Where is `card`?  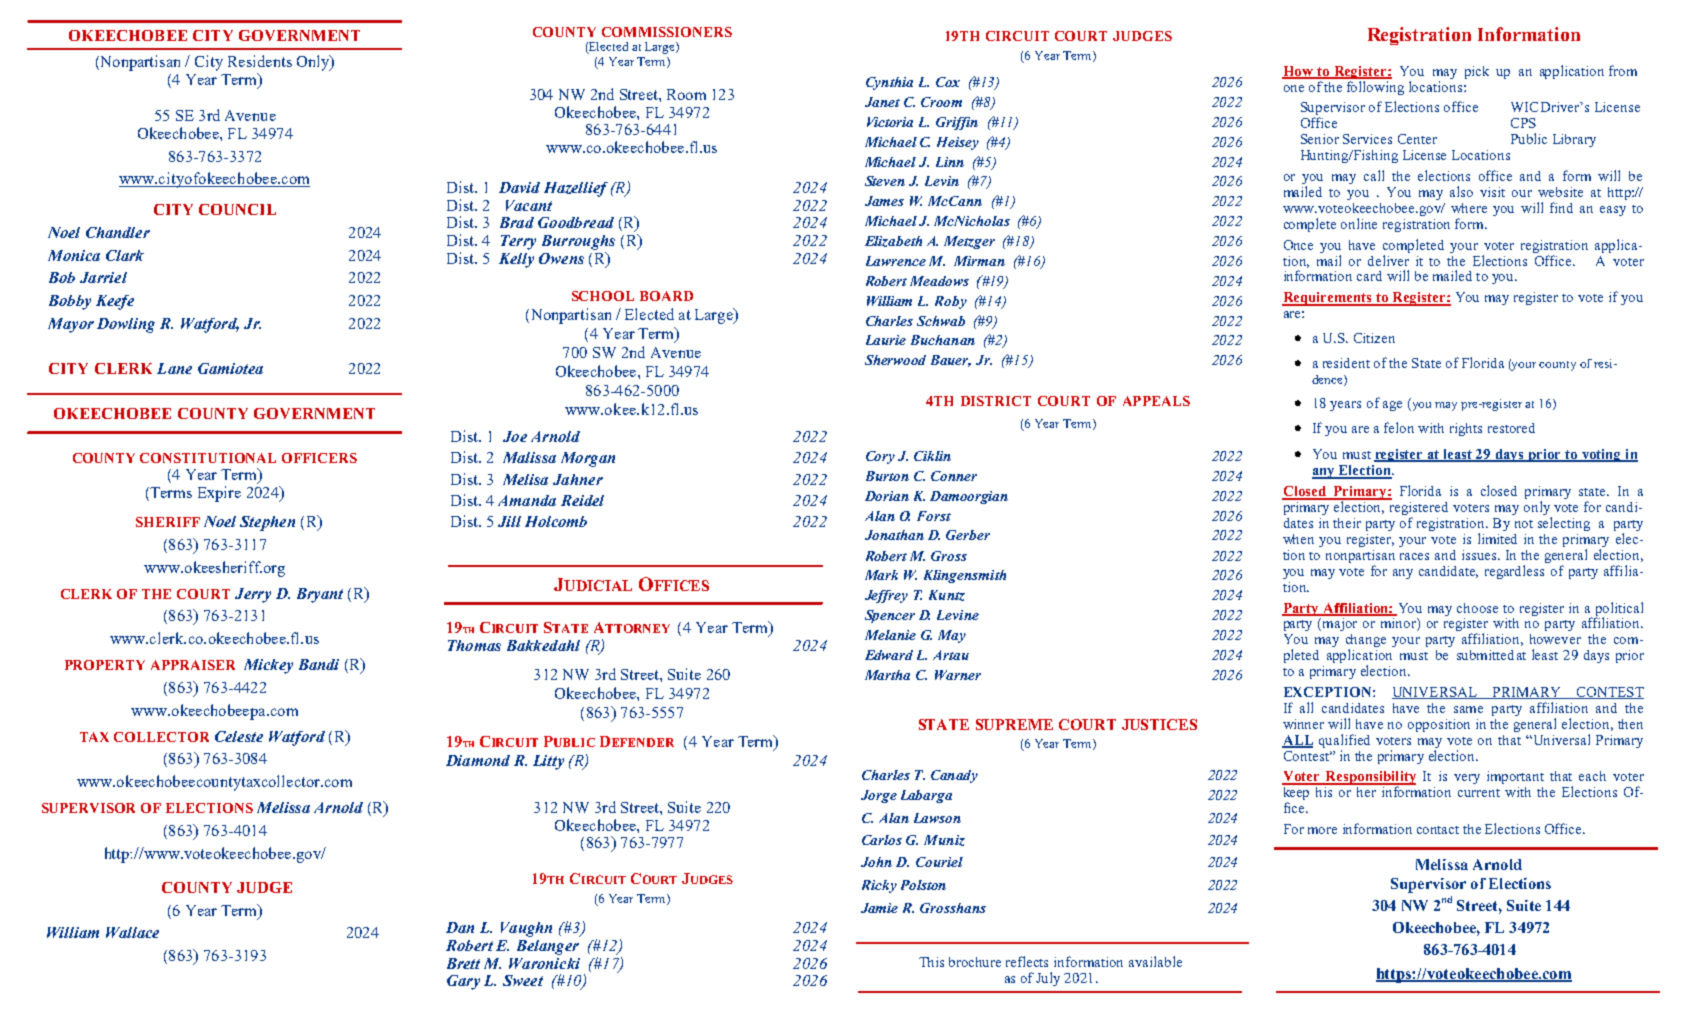
card is located at coordinates (1369, 276).
